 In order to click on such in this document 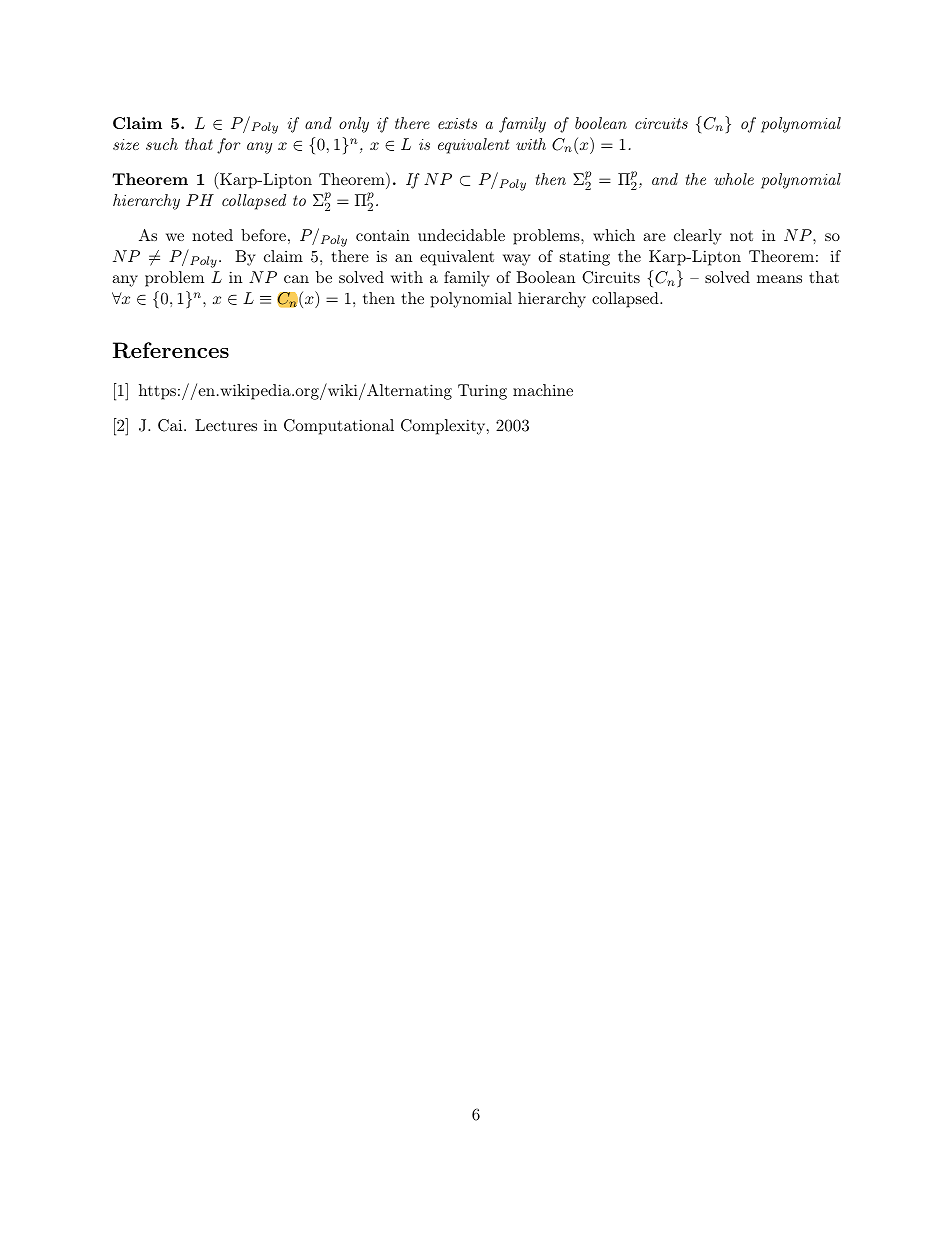, I will do `click(162, 144)`.
